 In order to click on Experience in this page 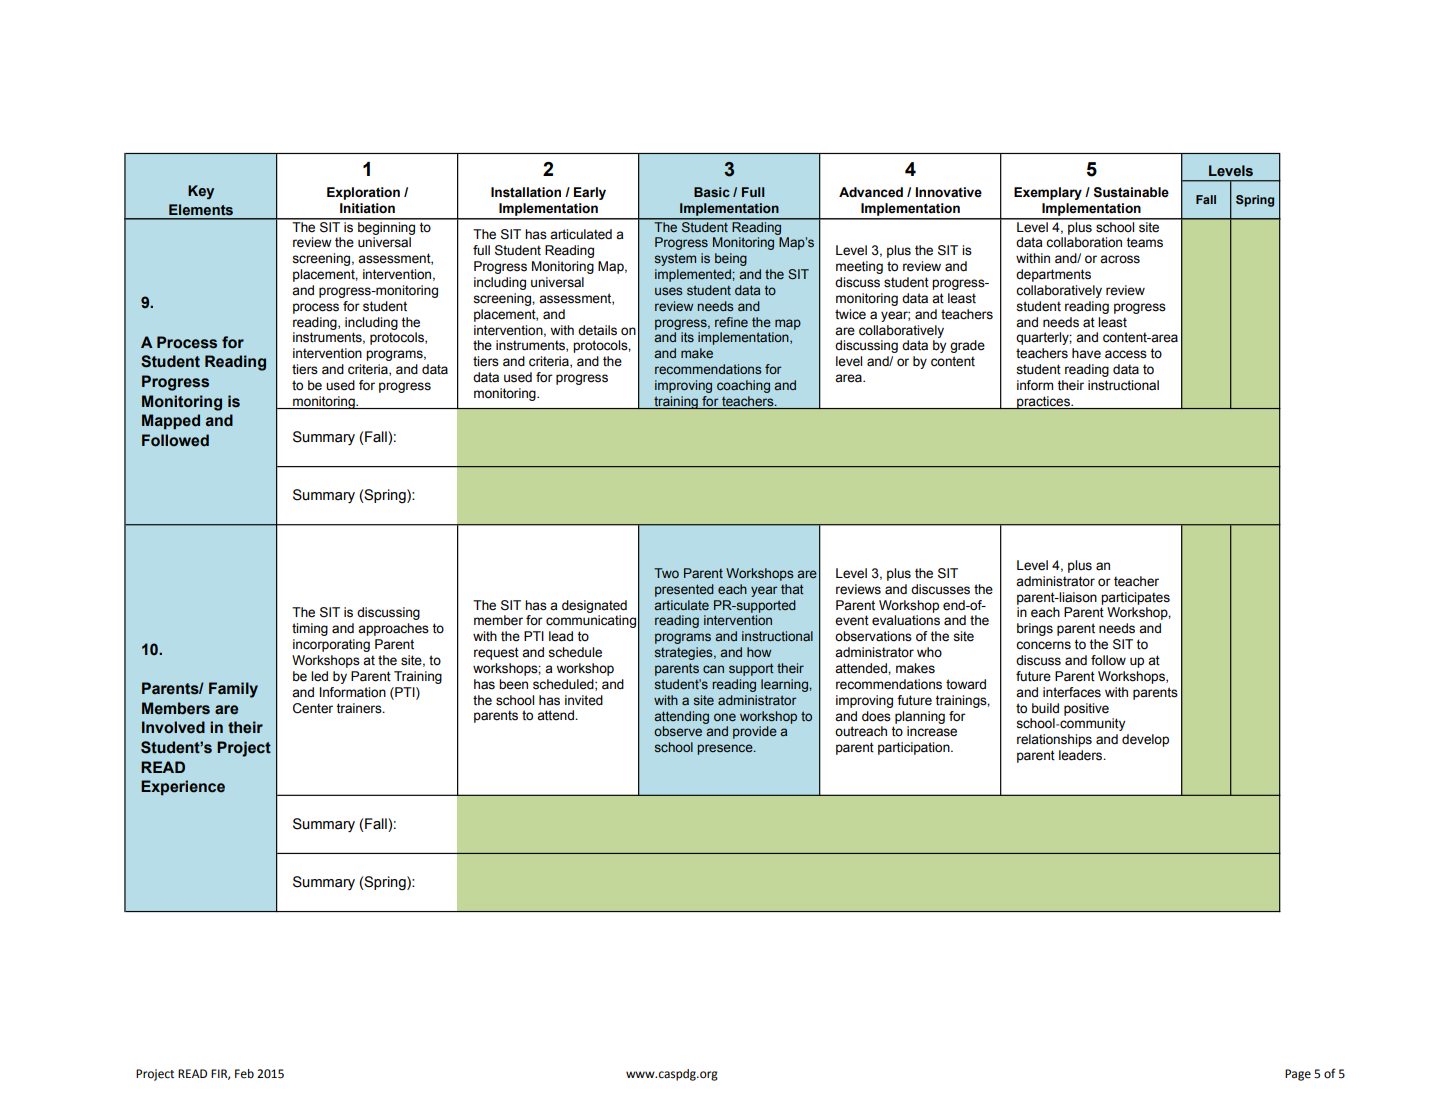, I will do `click(183, 788)`.
